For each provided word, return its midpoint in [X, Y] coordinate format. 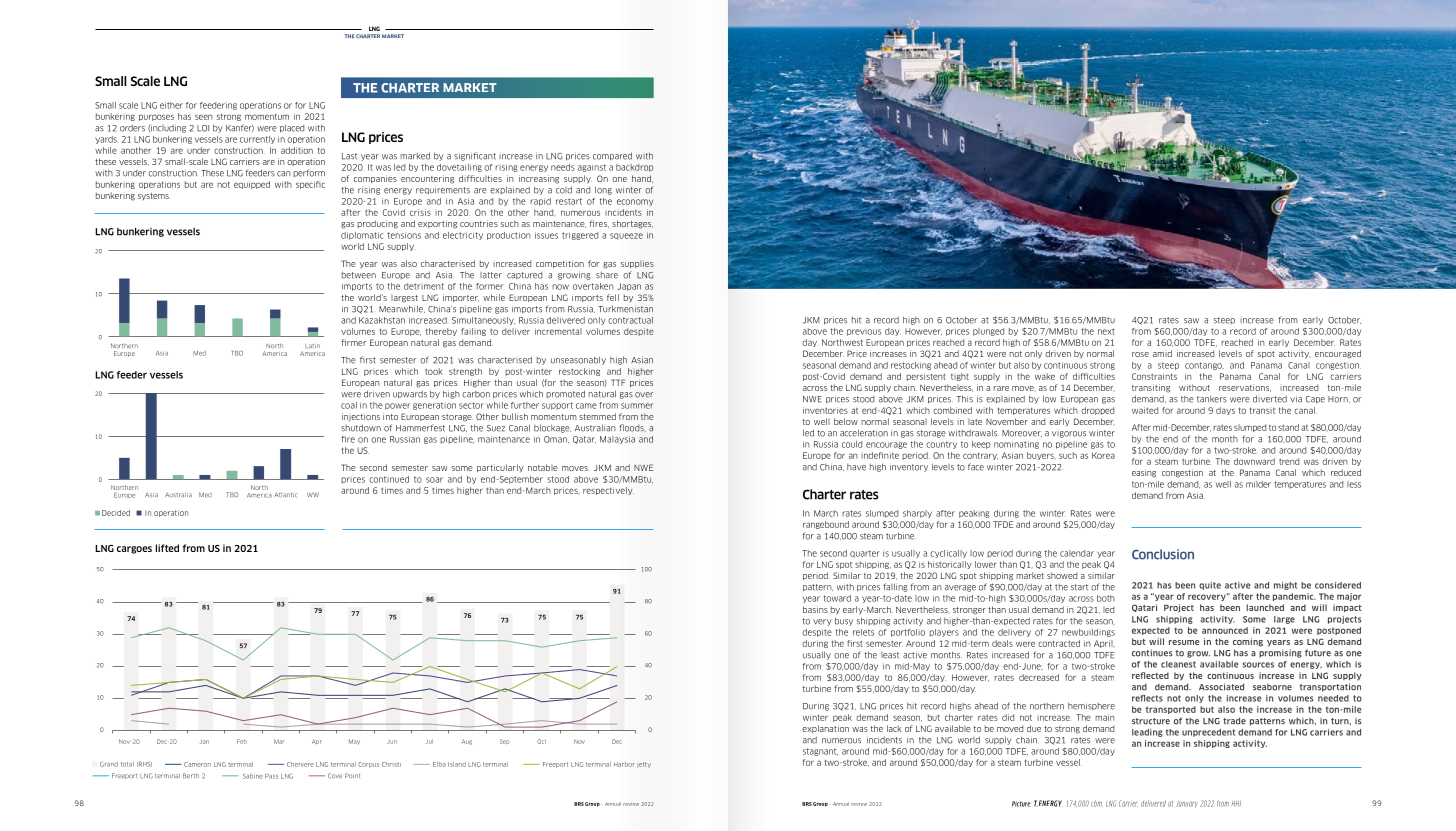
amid [1162, 353]
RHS [144, 764]
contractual [630, 320]
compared [612, 156]
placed [292, 128]
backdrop [634, 168]
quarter [865, 554]
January [1187, 804]
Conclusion [1163, 554]
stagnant [820, 752]
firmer [353, 342]
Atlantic [285, 495]
